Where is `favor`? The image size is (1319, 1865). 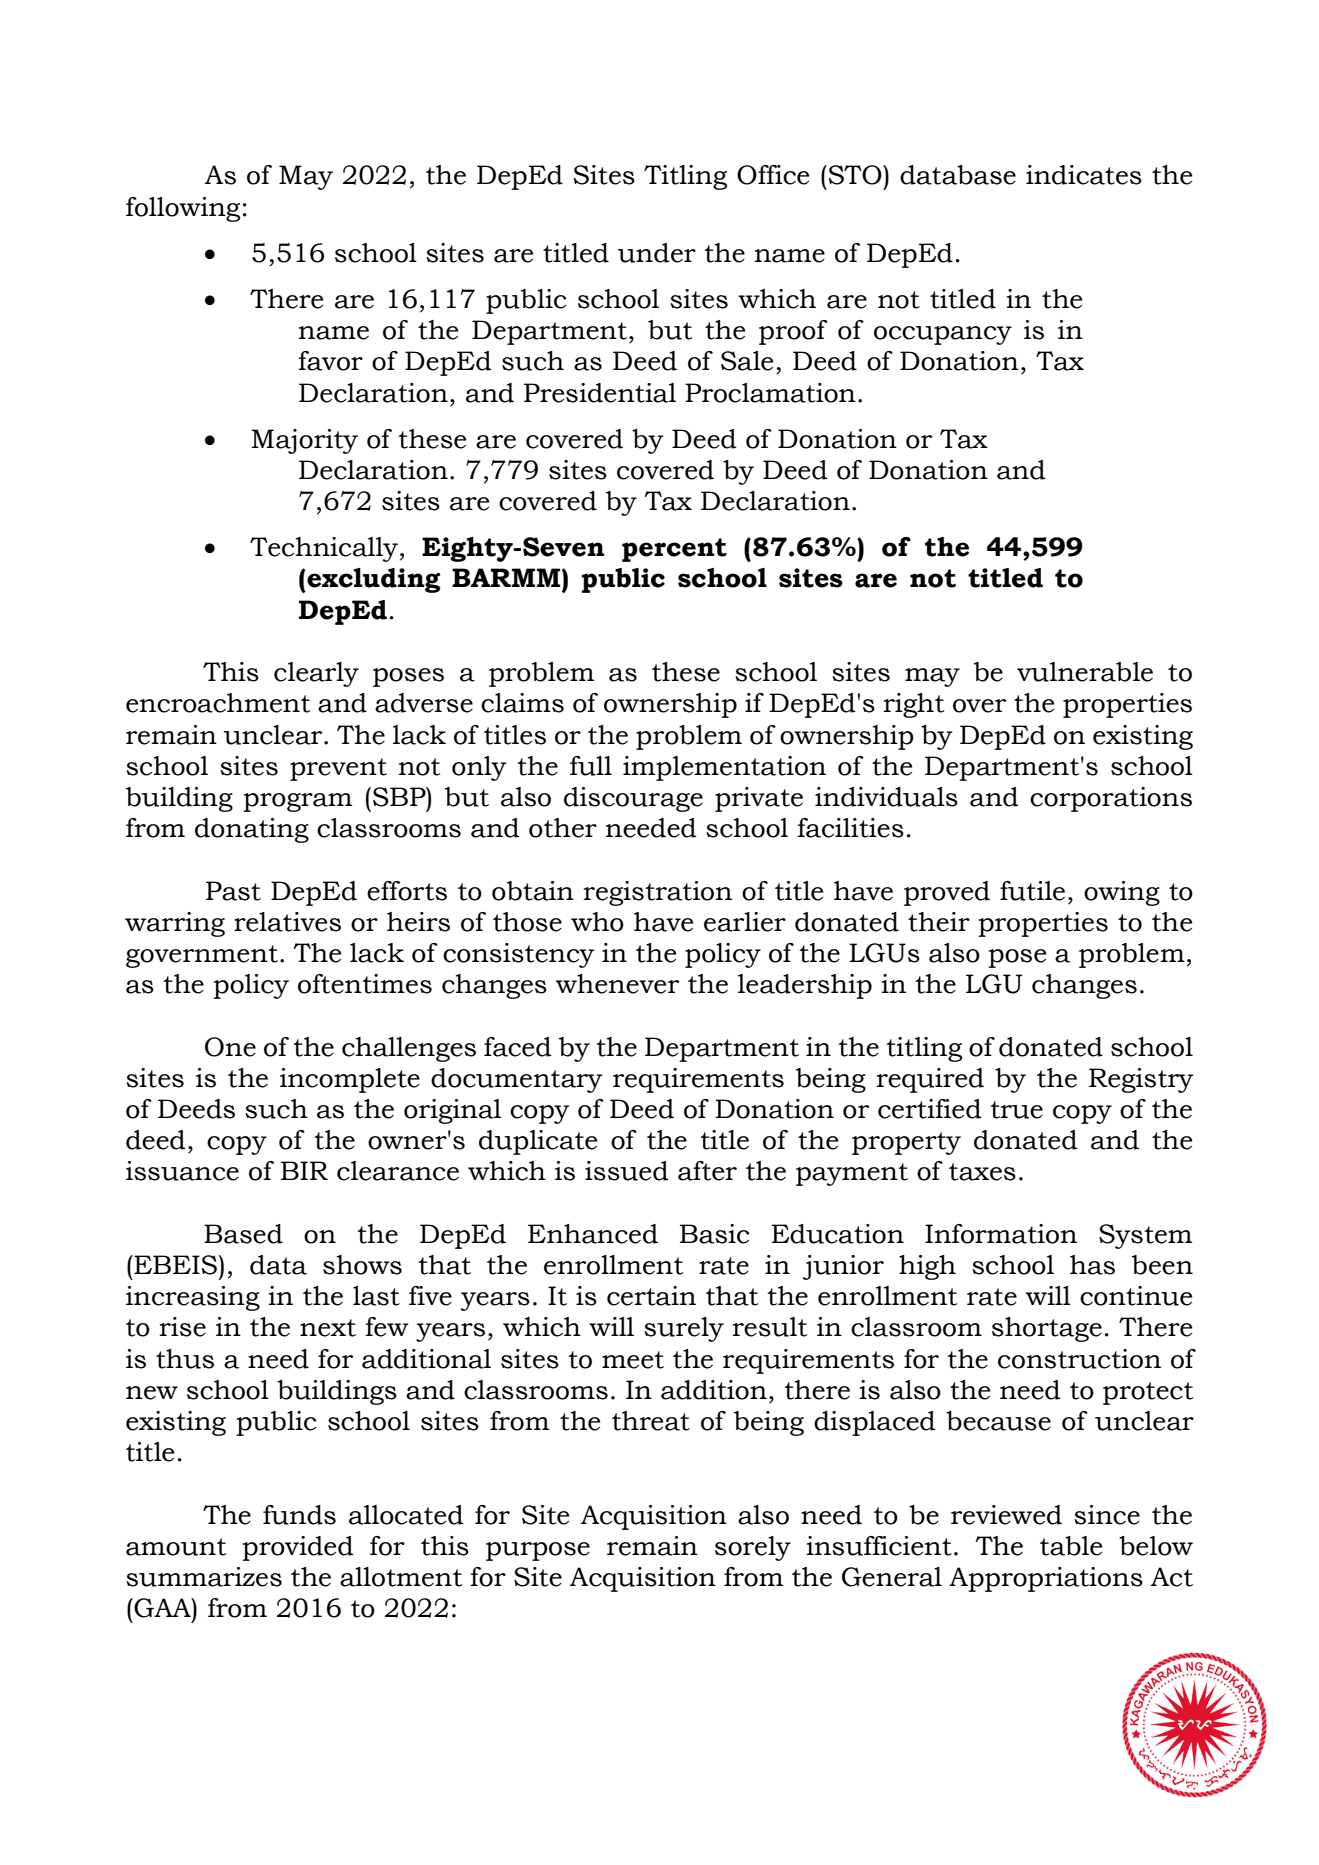 favor is located at coordinates (330, 361).
